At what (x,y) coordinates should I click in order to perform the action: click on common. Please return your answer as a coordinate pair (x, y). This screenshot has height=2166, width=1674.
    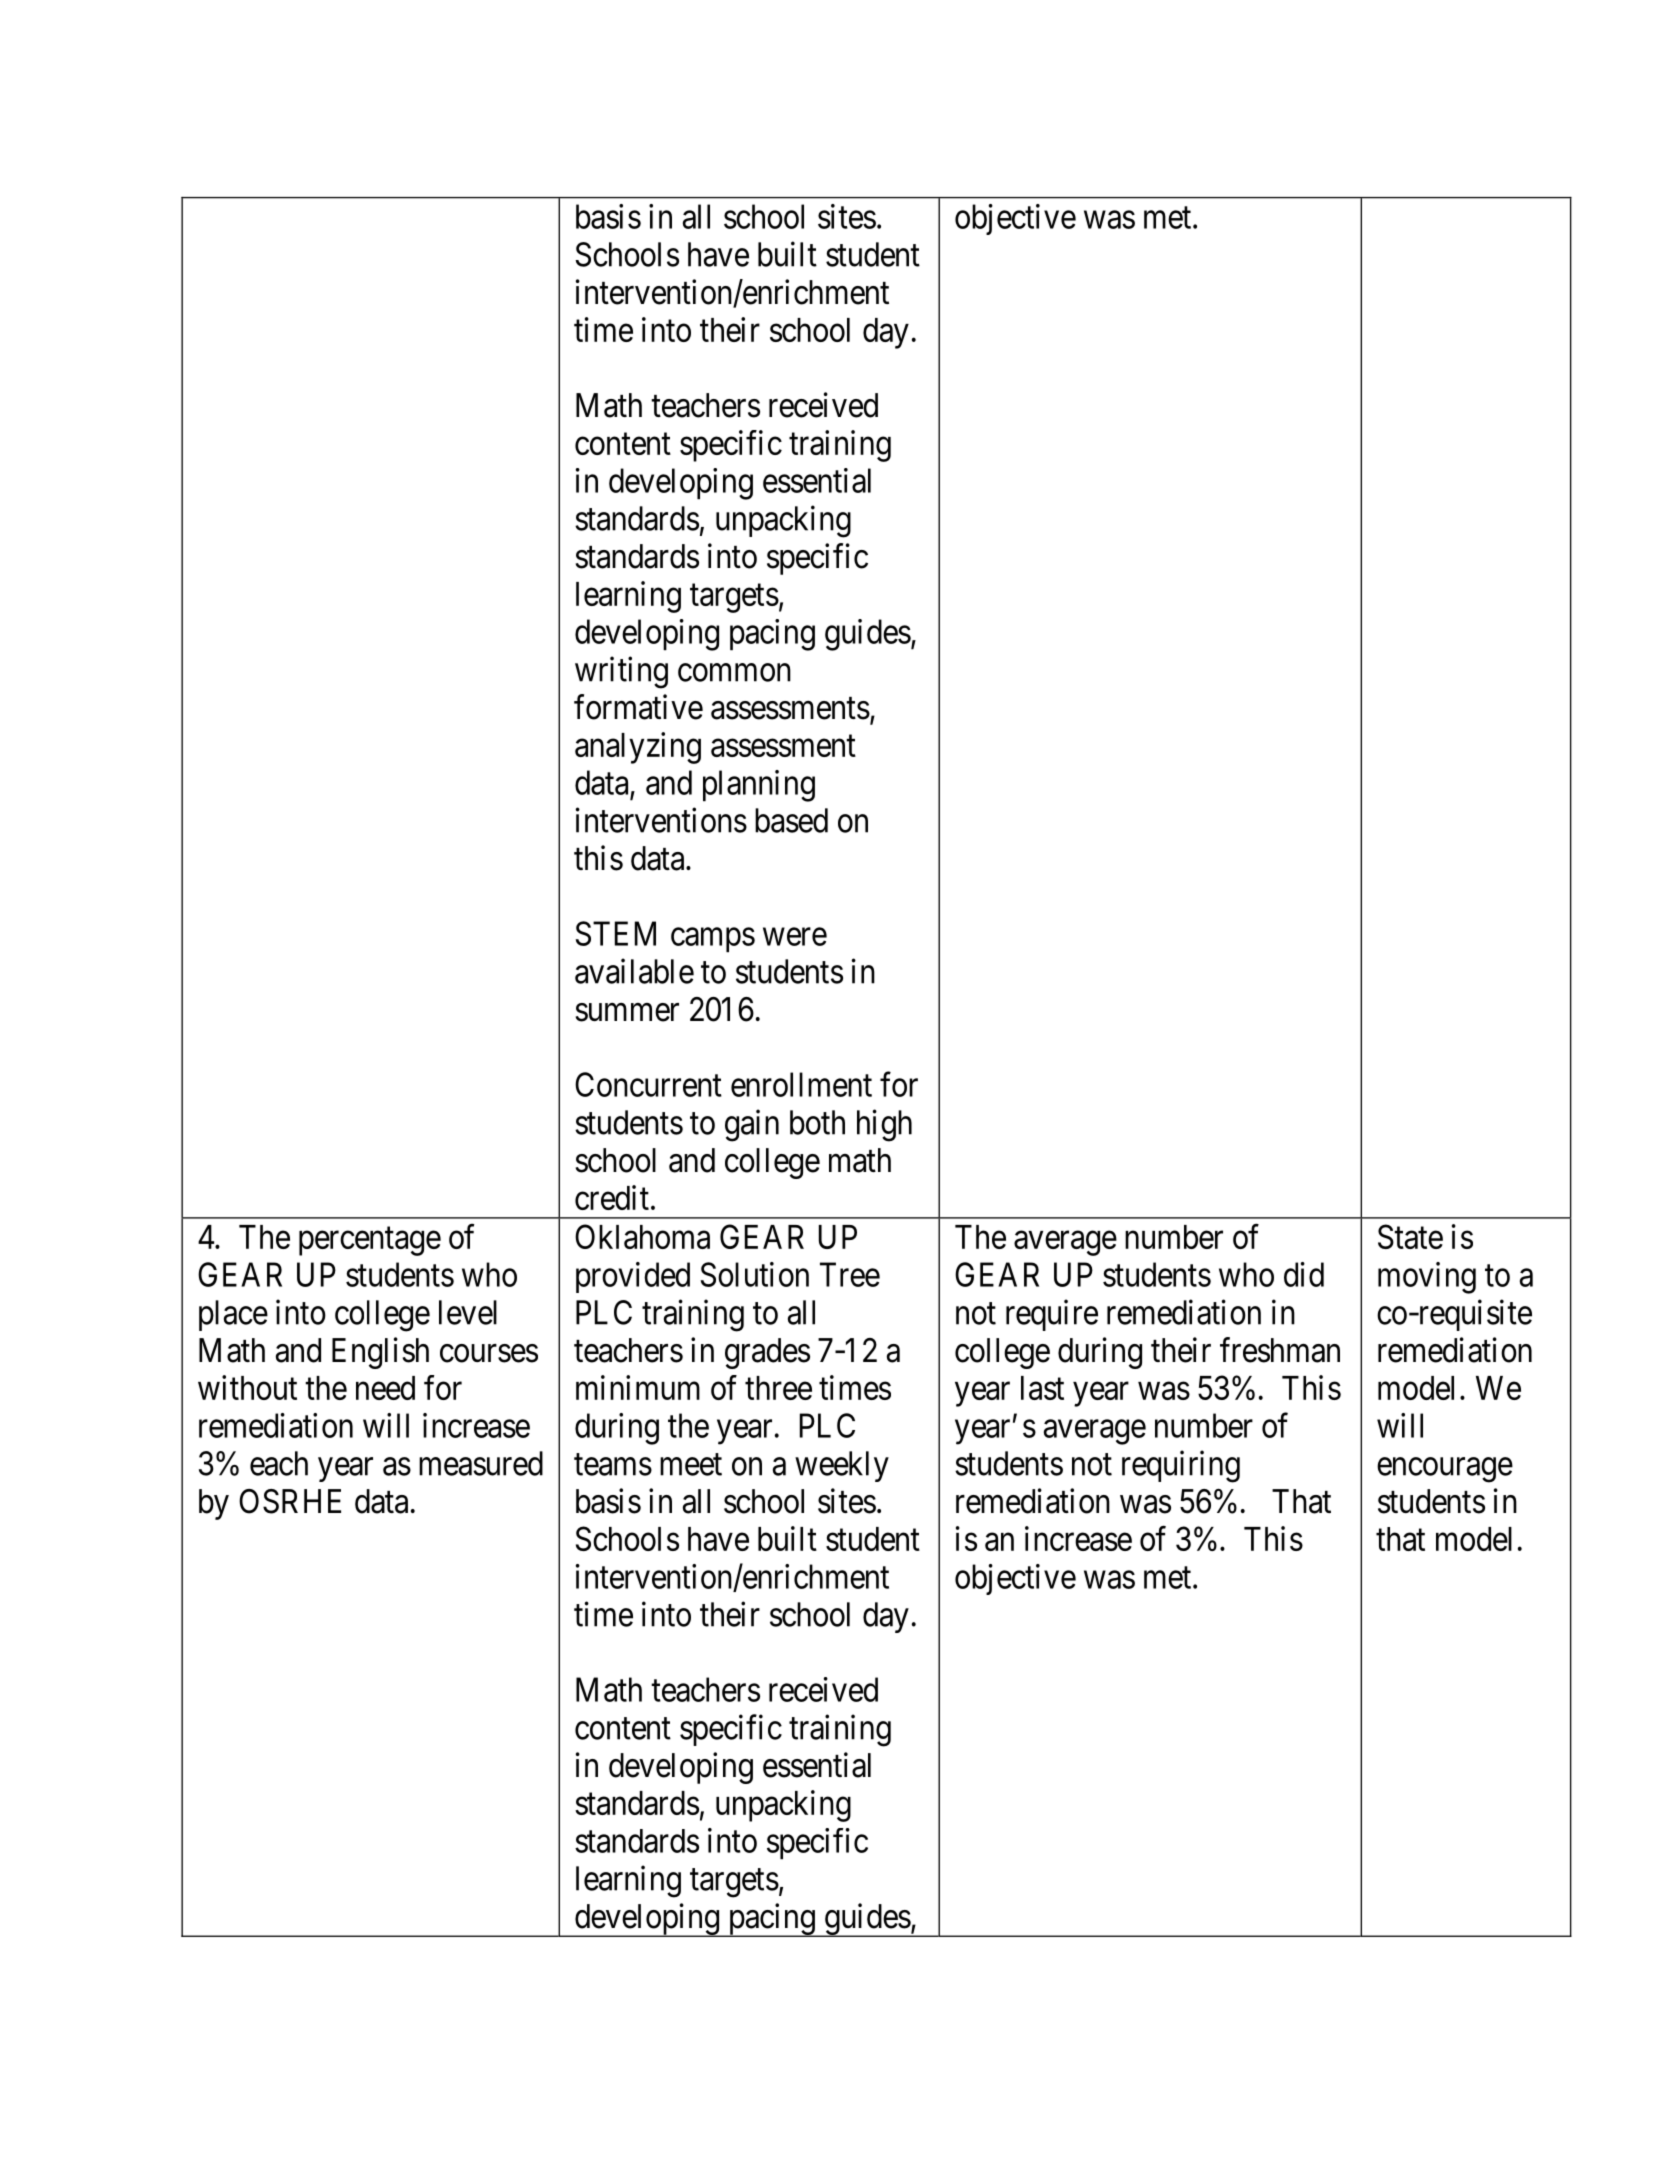
    Looking at the image, I should click on (734, 673).
